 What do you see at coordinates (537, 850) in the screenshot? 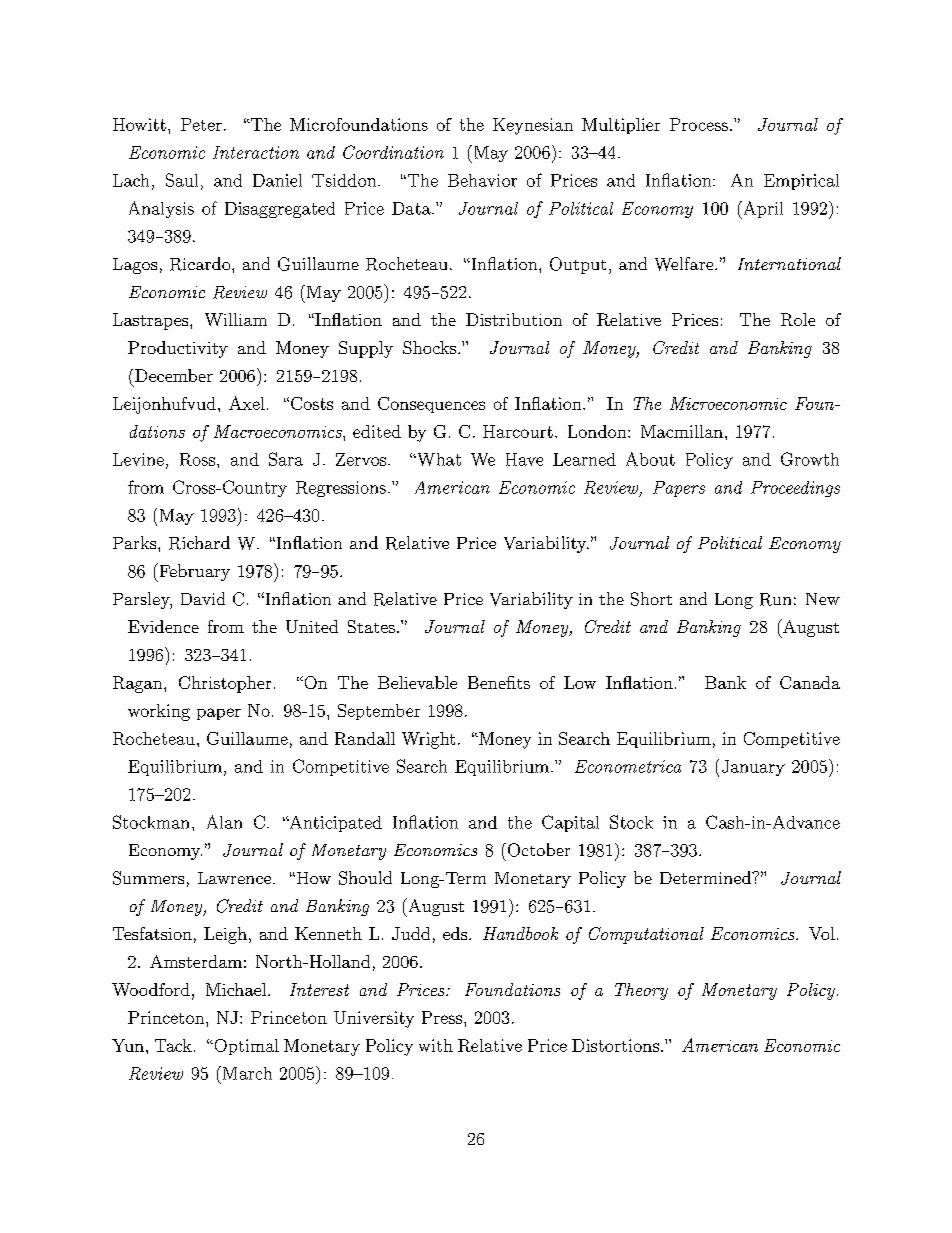
I see `October` at bounding box center [537, 850].
